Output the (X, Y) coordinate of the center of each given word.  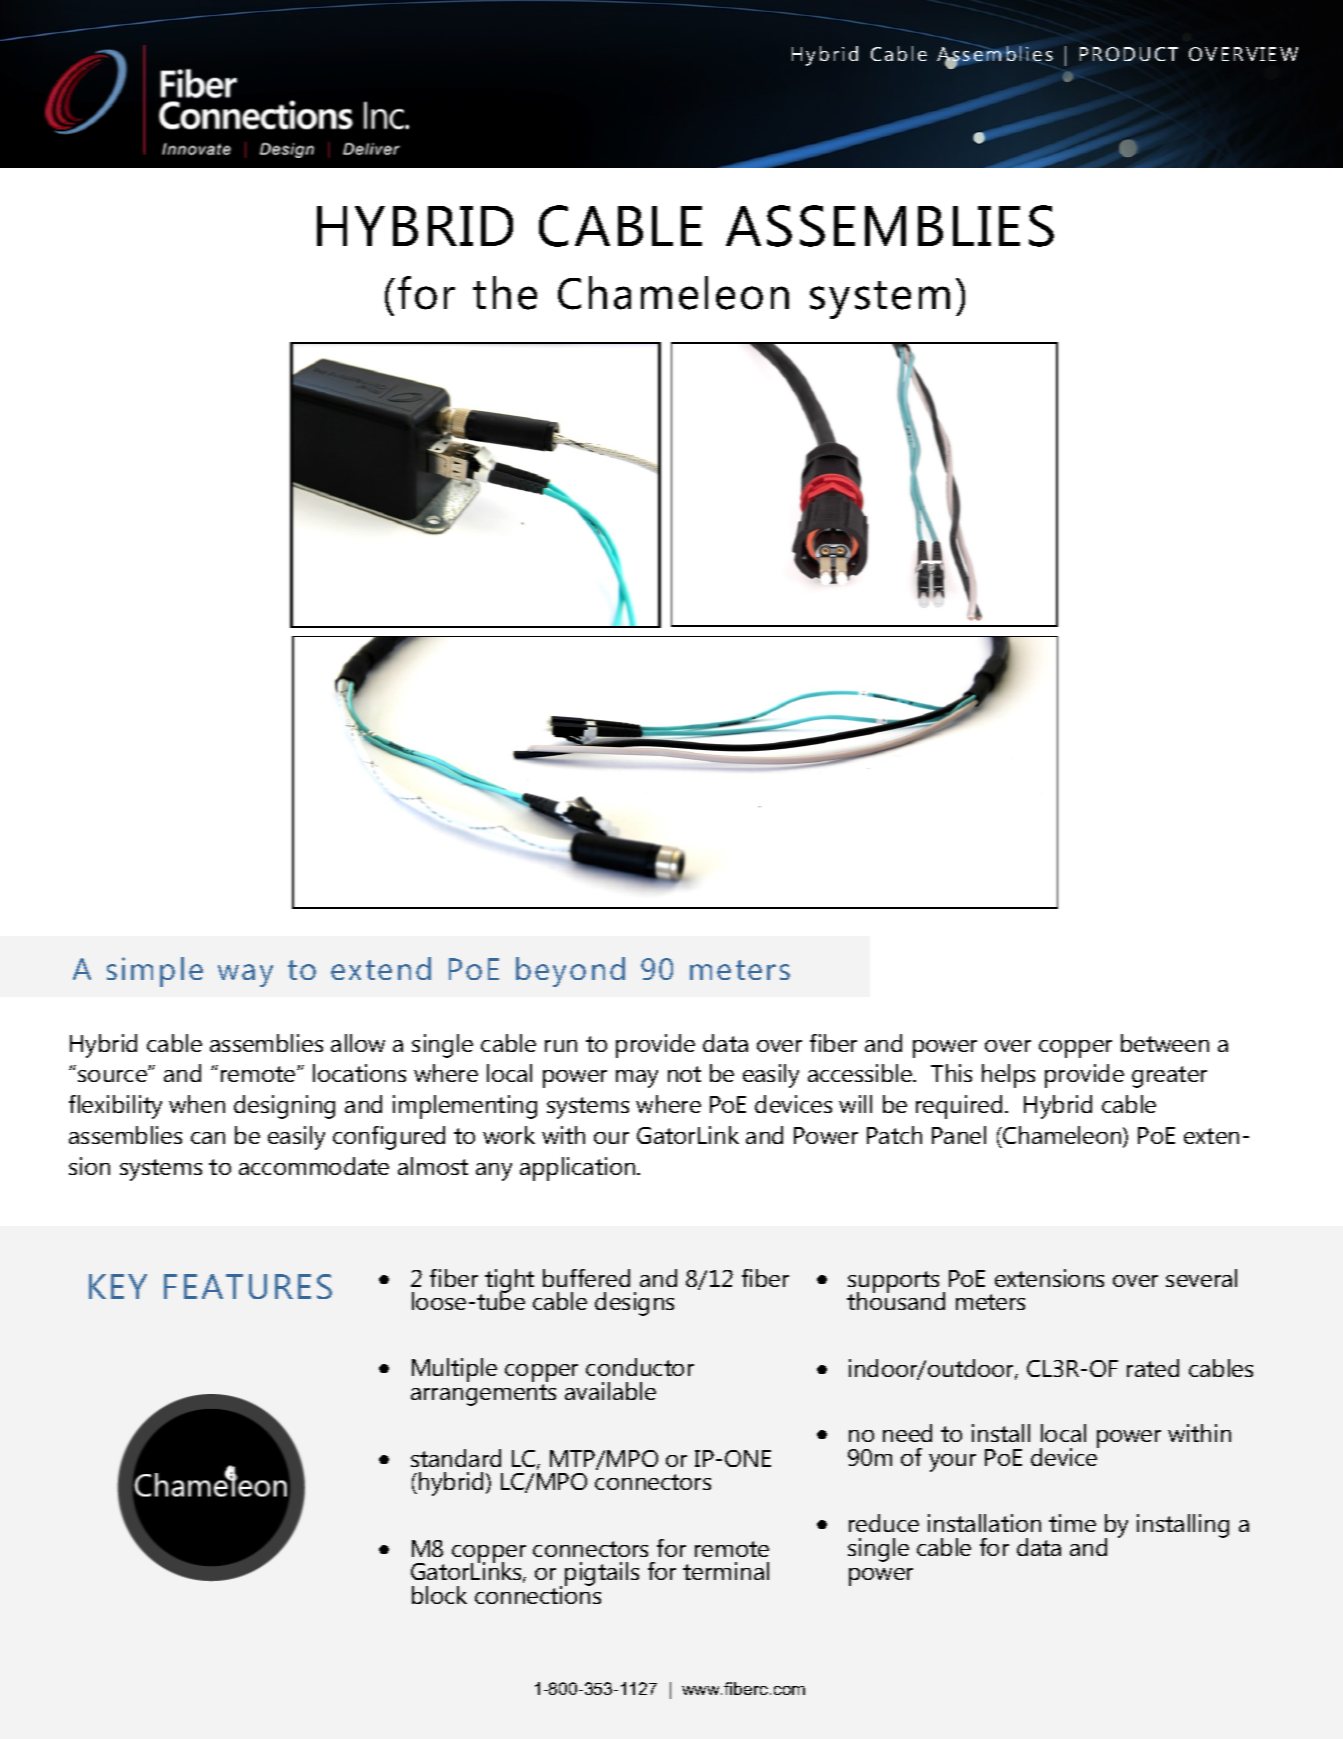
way (245, 975)
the (505, 293)
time (1072, 1523)
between (1165, 1043)
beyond (570, 972)
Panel (959, 1135)
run (561, 1046)
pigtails (602, 1574)
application (579, 1169)
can (208, 1138)
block (439, 1595)
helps (1008, 1076)
